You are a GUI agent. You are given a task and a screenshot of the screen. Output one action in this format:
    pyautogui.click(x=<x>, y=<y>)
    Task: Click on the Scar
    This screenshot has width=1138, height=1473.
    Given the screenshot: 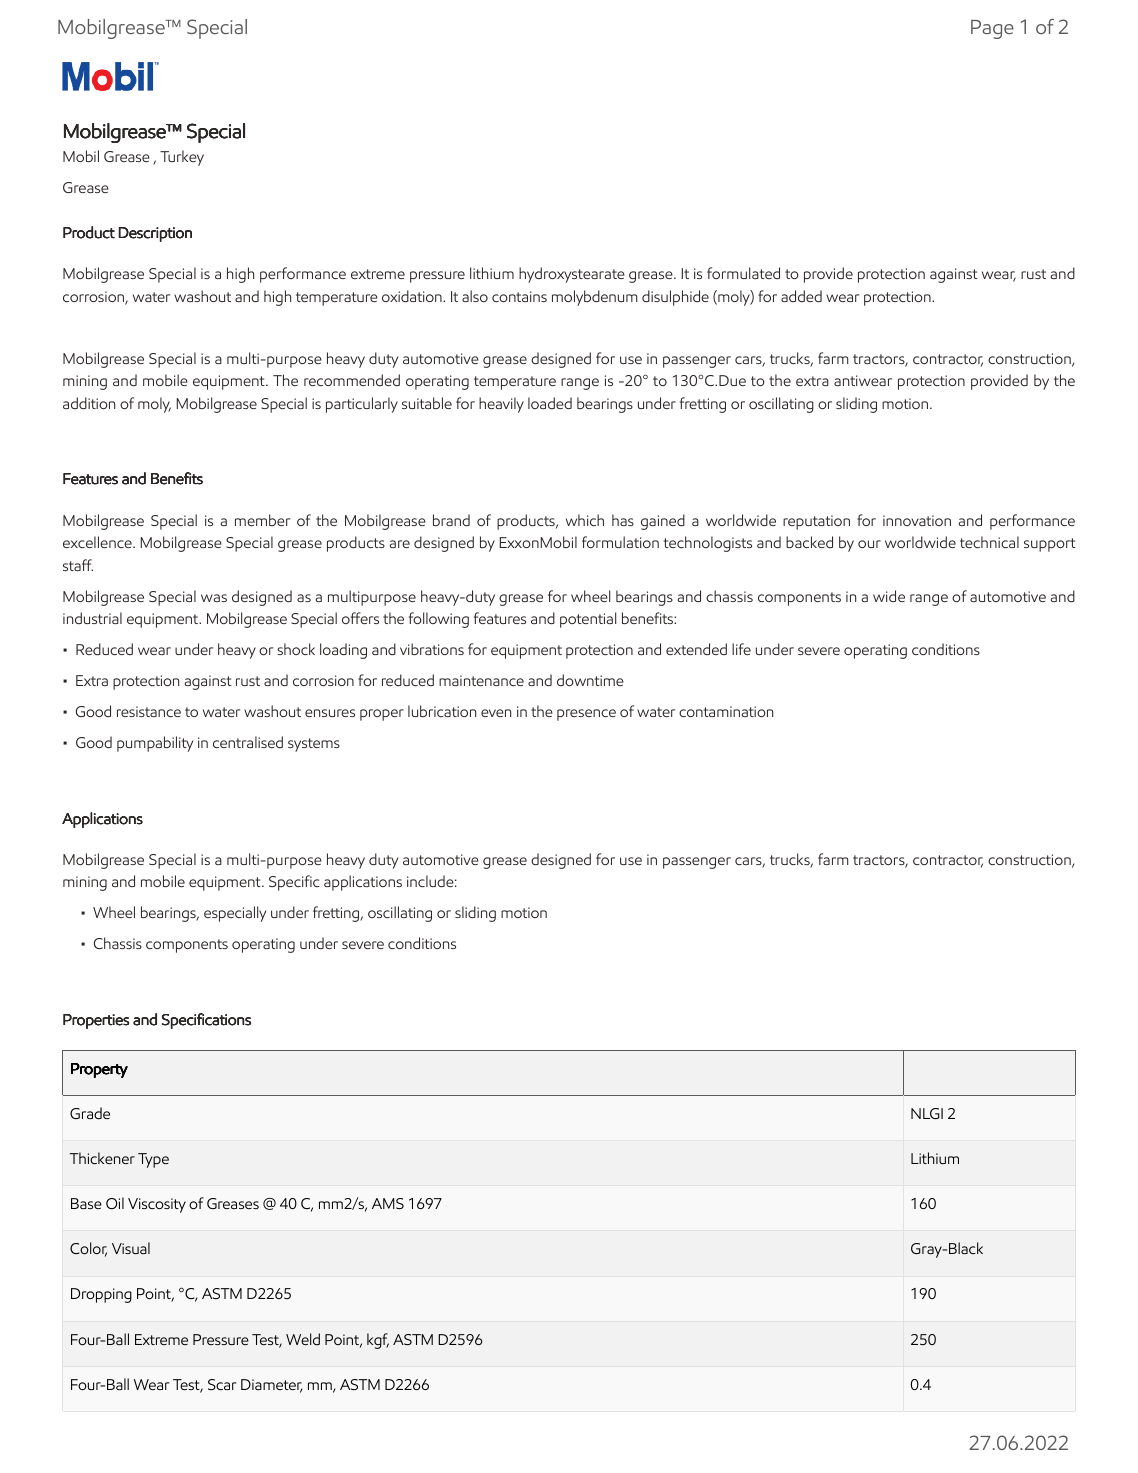 What is the action you would take?
    pyautogui.click(x=222, y=1385)
